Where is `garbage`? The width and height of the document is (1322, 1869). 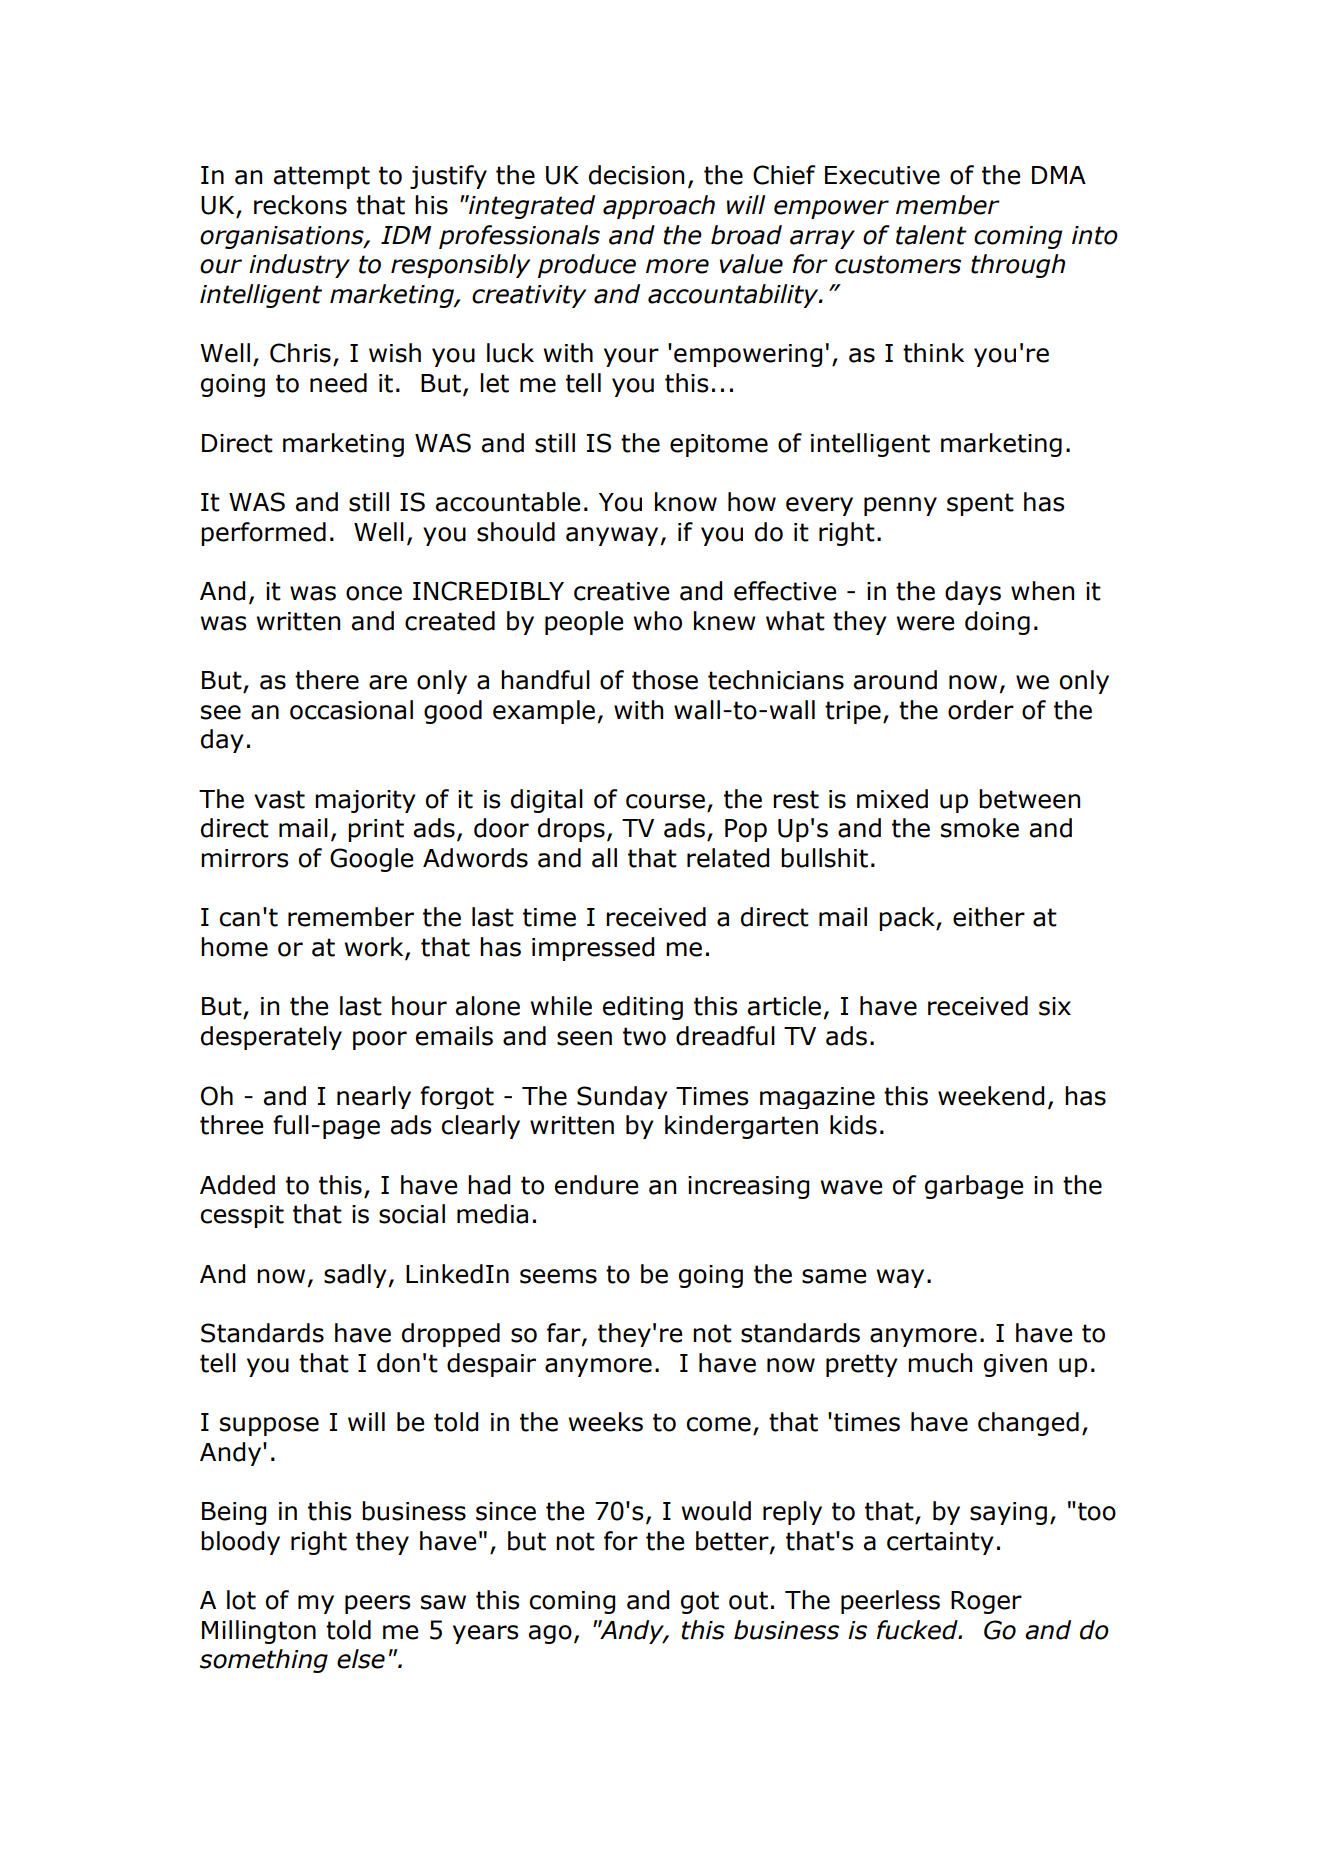
garbage is located at coordinates (974, 1187).
